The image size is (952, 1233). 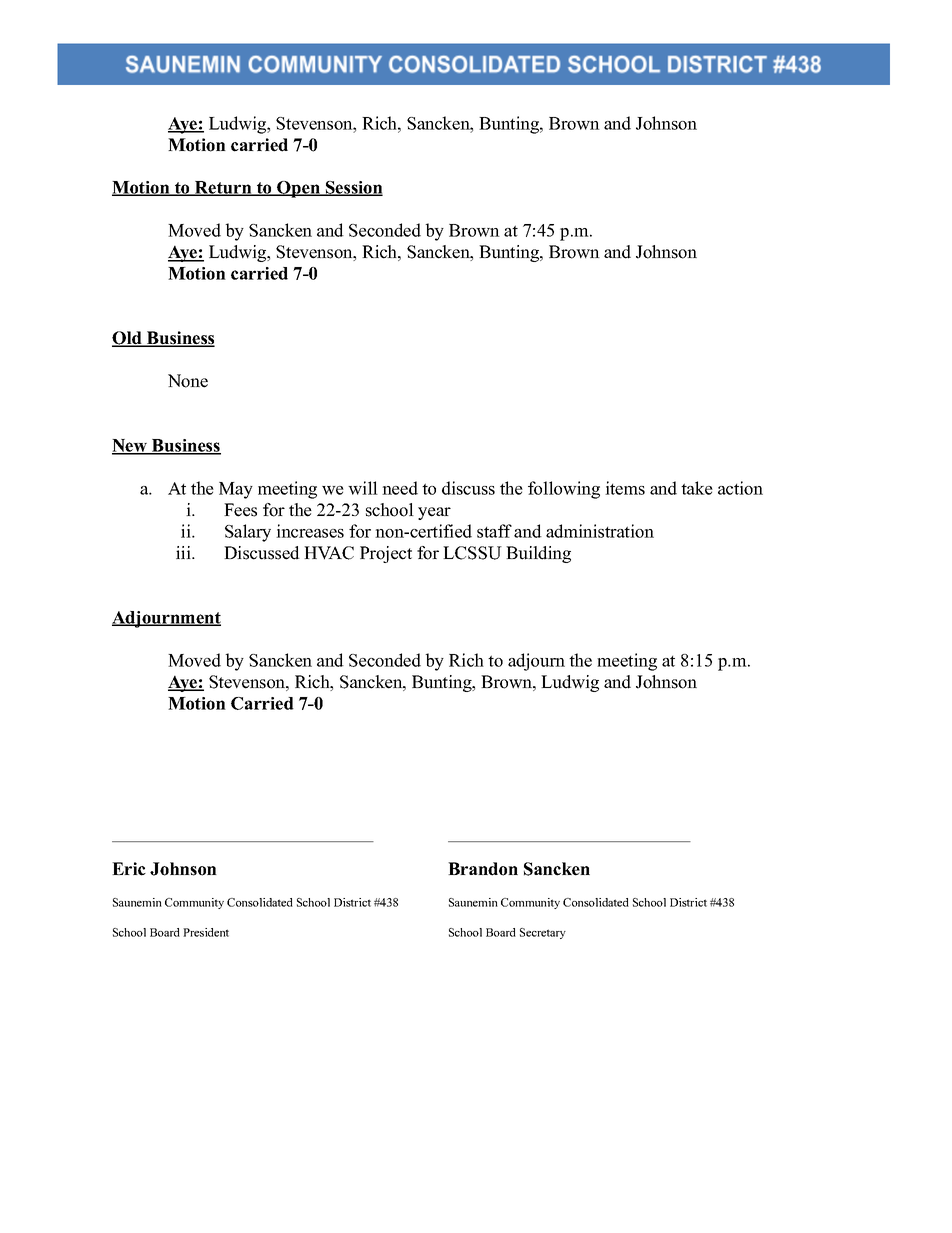 I want to click on Open, so click(x=298, y=189).
